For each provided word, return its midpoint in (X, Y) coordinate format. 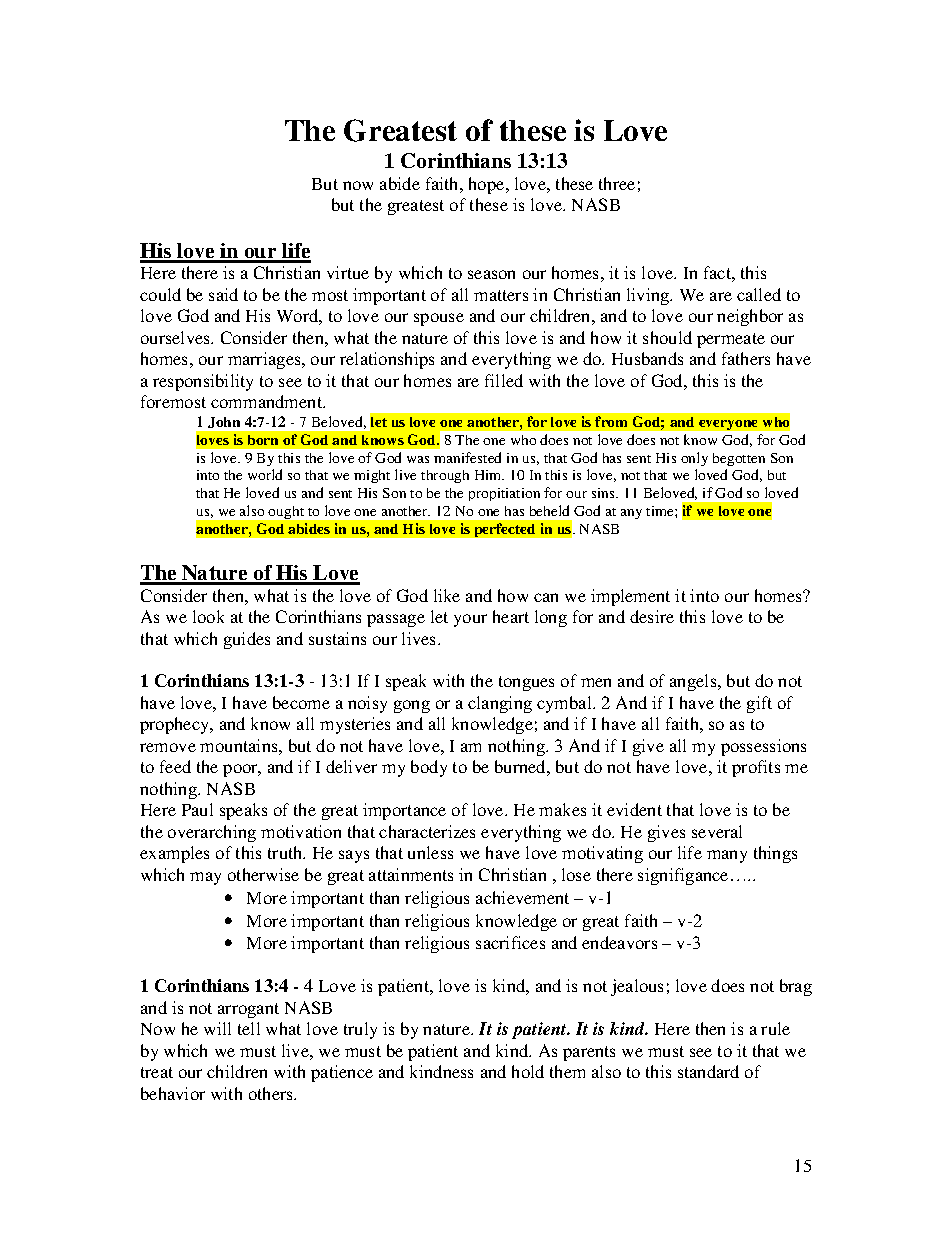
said (223, 294)
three (617, 183)
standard (708, 1071)
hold (528, 1071)
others (272, 1093)
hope (488, 185)
